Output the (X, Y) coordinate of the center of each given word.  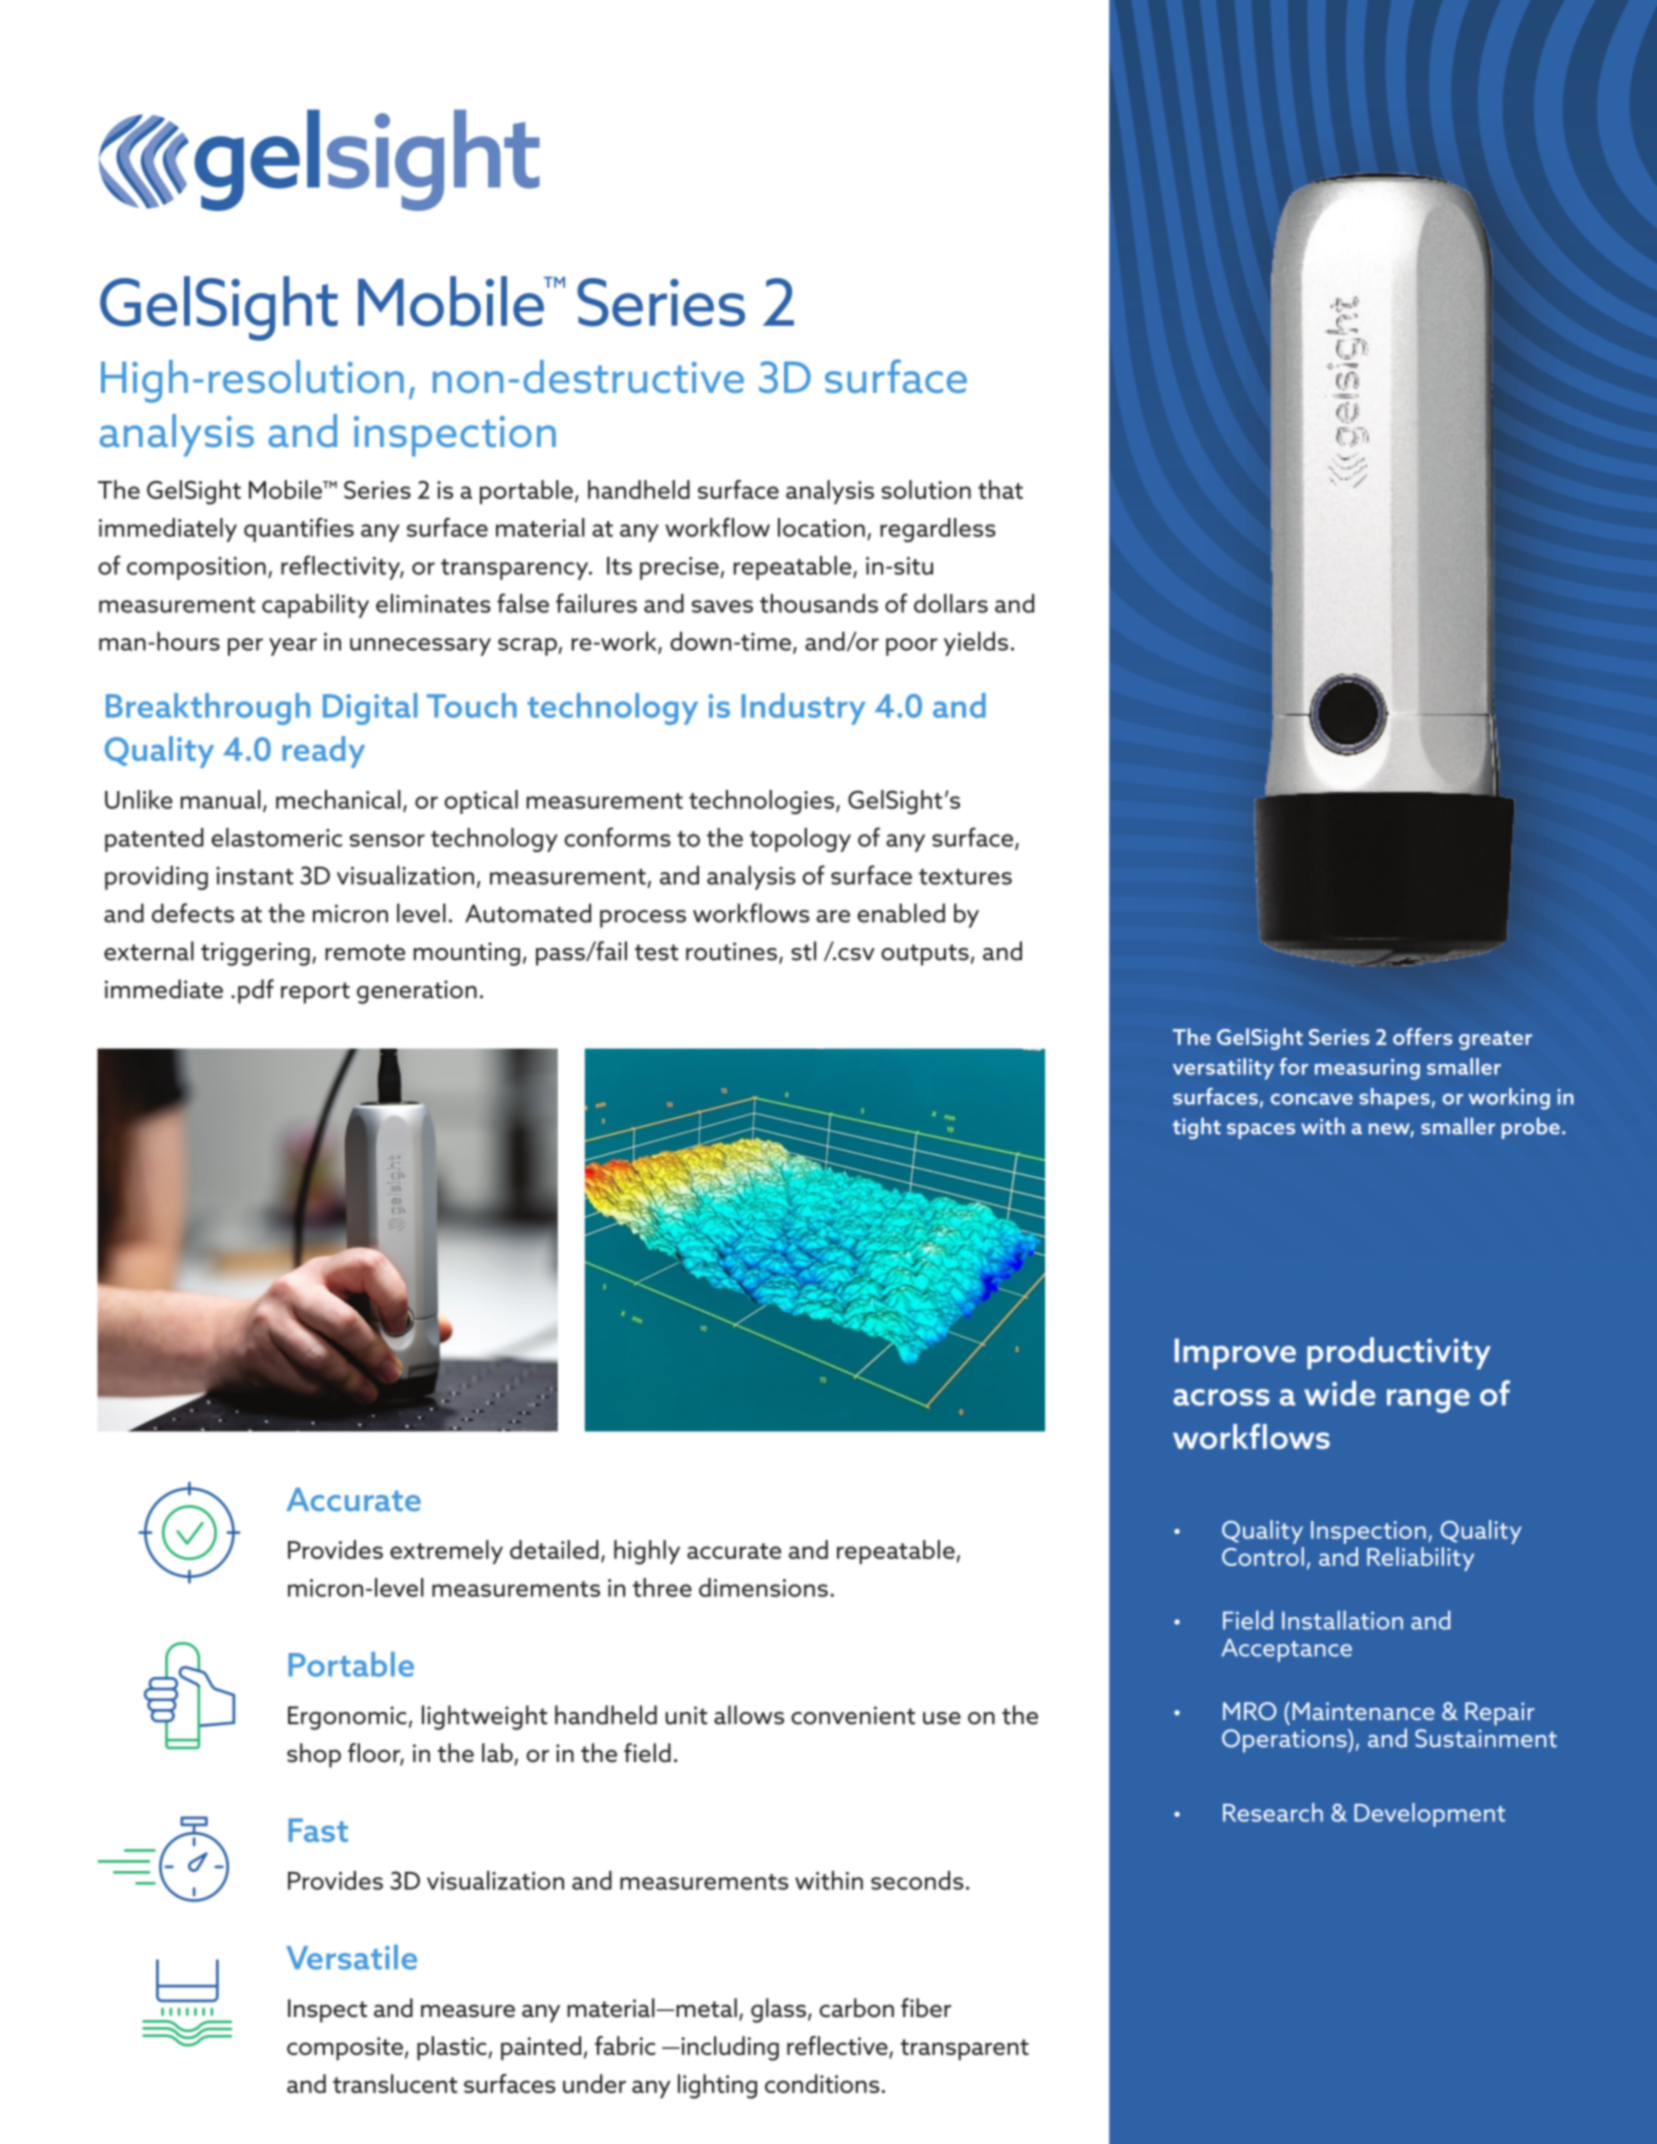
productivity (1399, 1353)
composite (345, 2049)
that (1000, 489)
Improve (1235, 1353)
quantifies (299, 530)
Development (1429, 1815)
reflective (838, 2047)
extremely (446, 1552)
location (821, 527)
